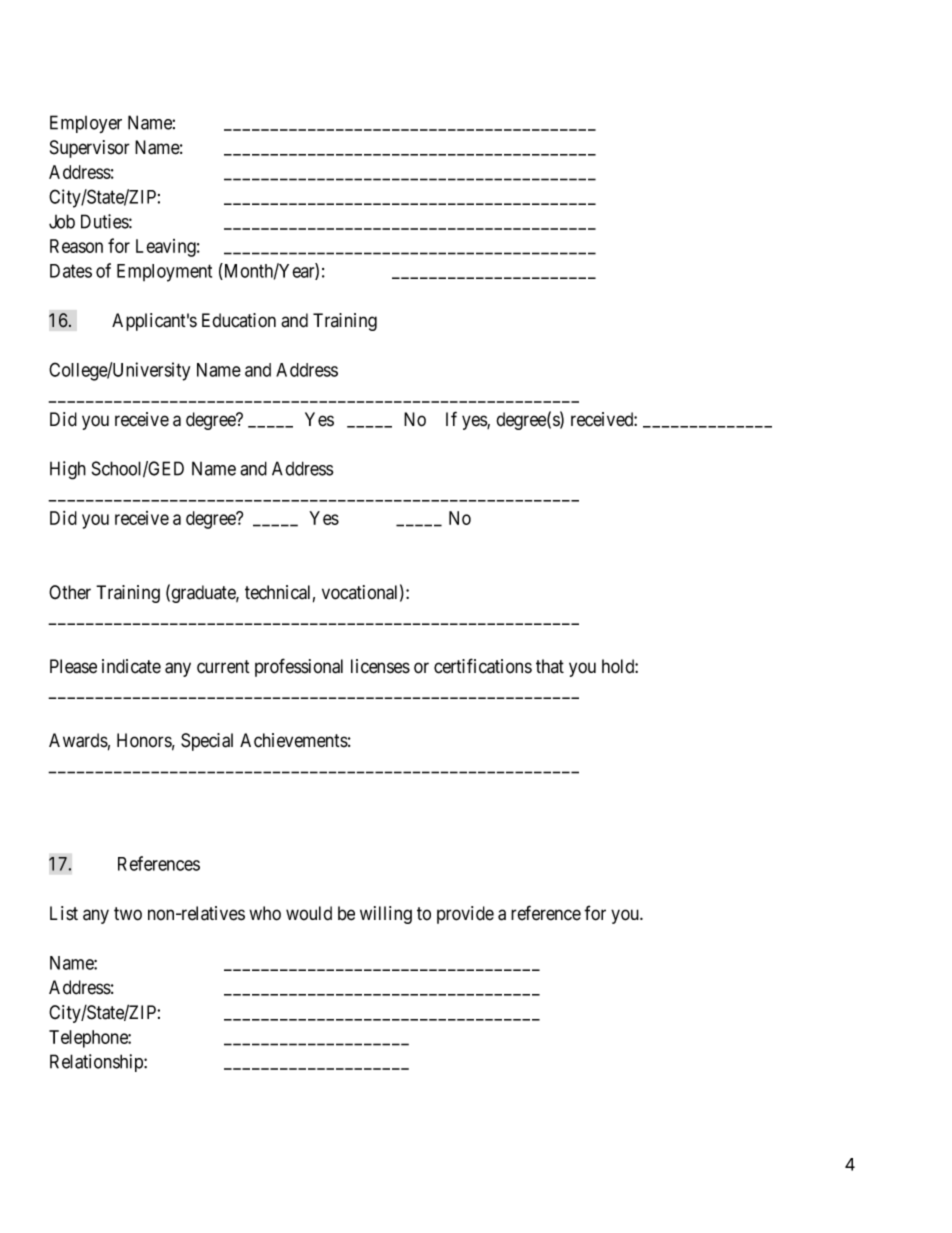  I want to click on Special, so click(207, 742).
